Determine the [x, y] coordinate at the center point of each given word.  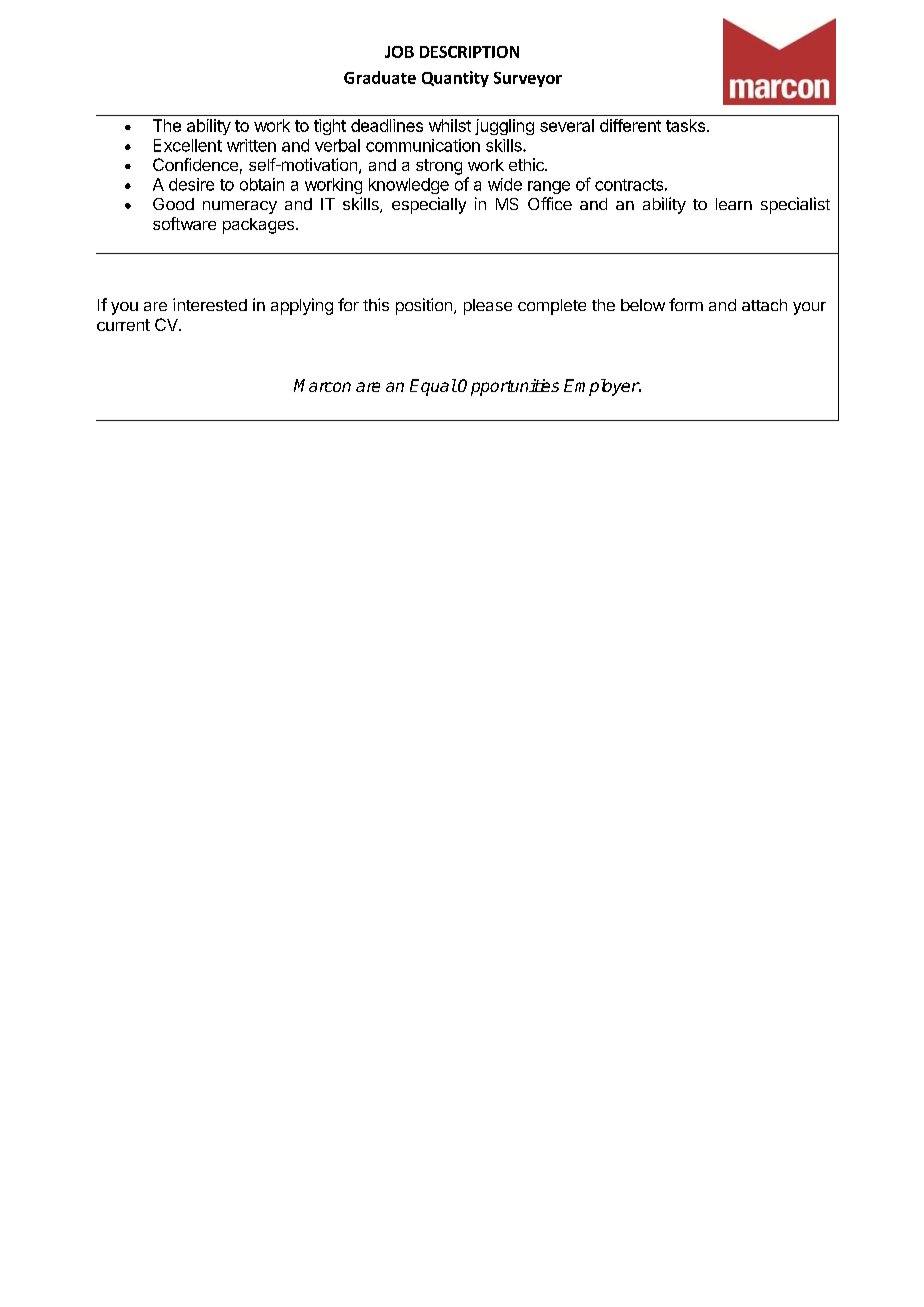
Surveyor [528, 79]
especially [429, 205]
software [184, 223]
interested [210, 304]
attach [764, 305]
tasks [685, 125]
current [123, 325]
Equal [433, 387]
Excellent [188, 145]
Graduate [380, 77]
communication [423, 145]
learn [734, 204]
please [488, 307]
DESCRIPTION [469, 52]
